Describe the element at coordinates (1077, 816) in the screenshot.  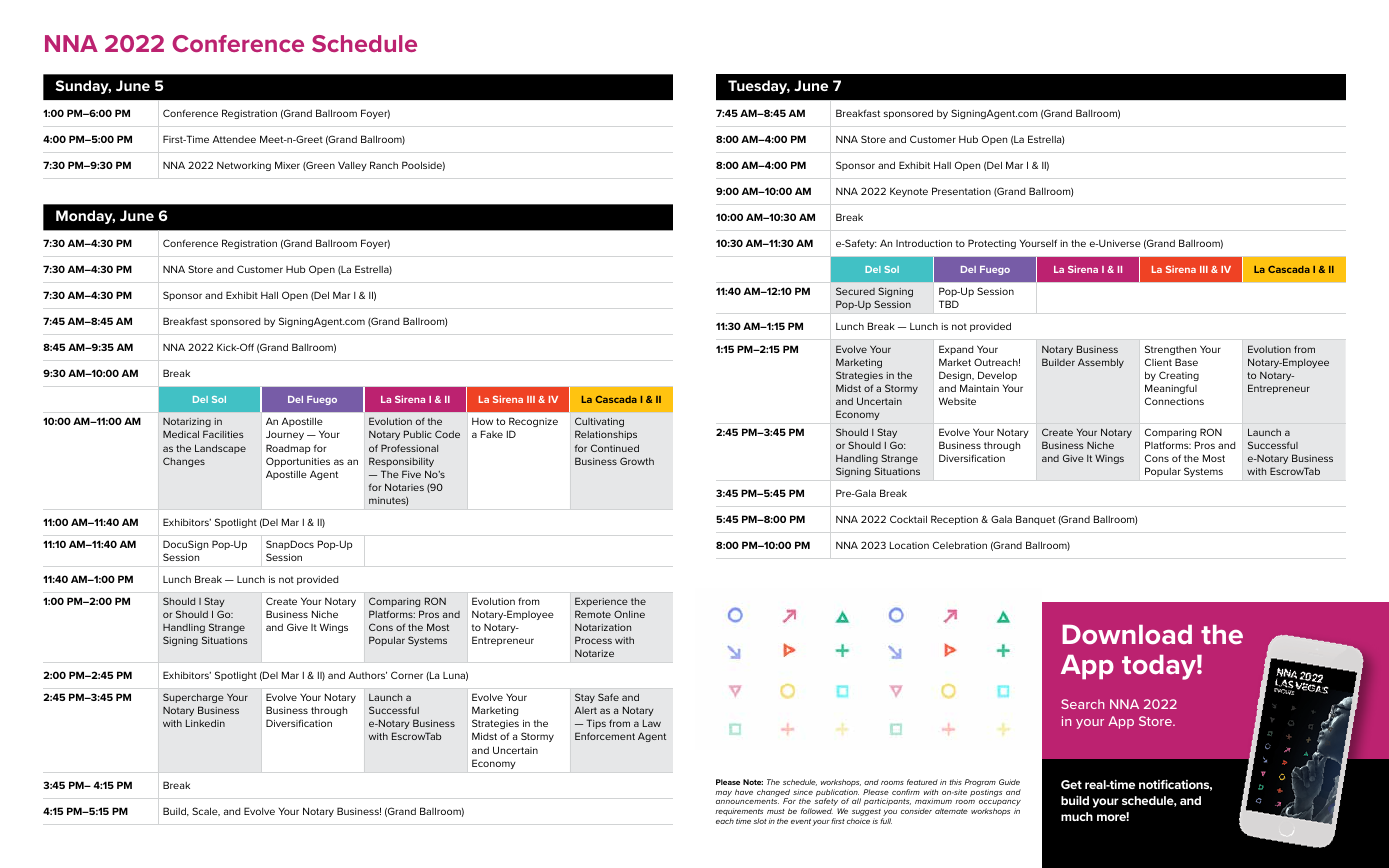
I see `much` at that location.
